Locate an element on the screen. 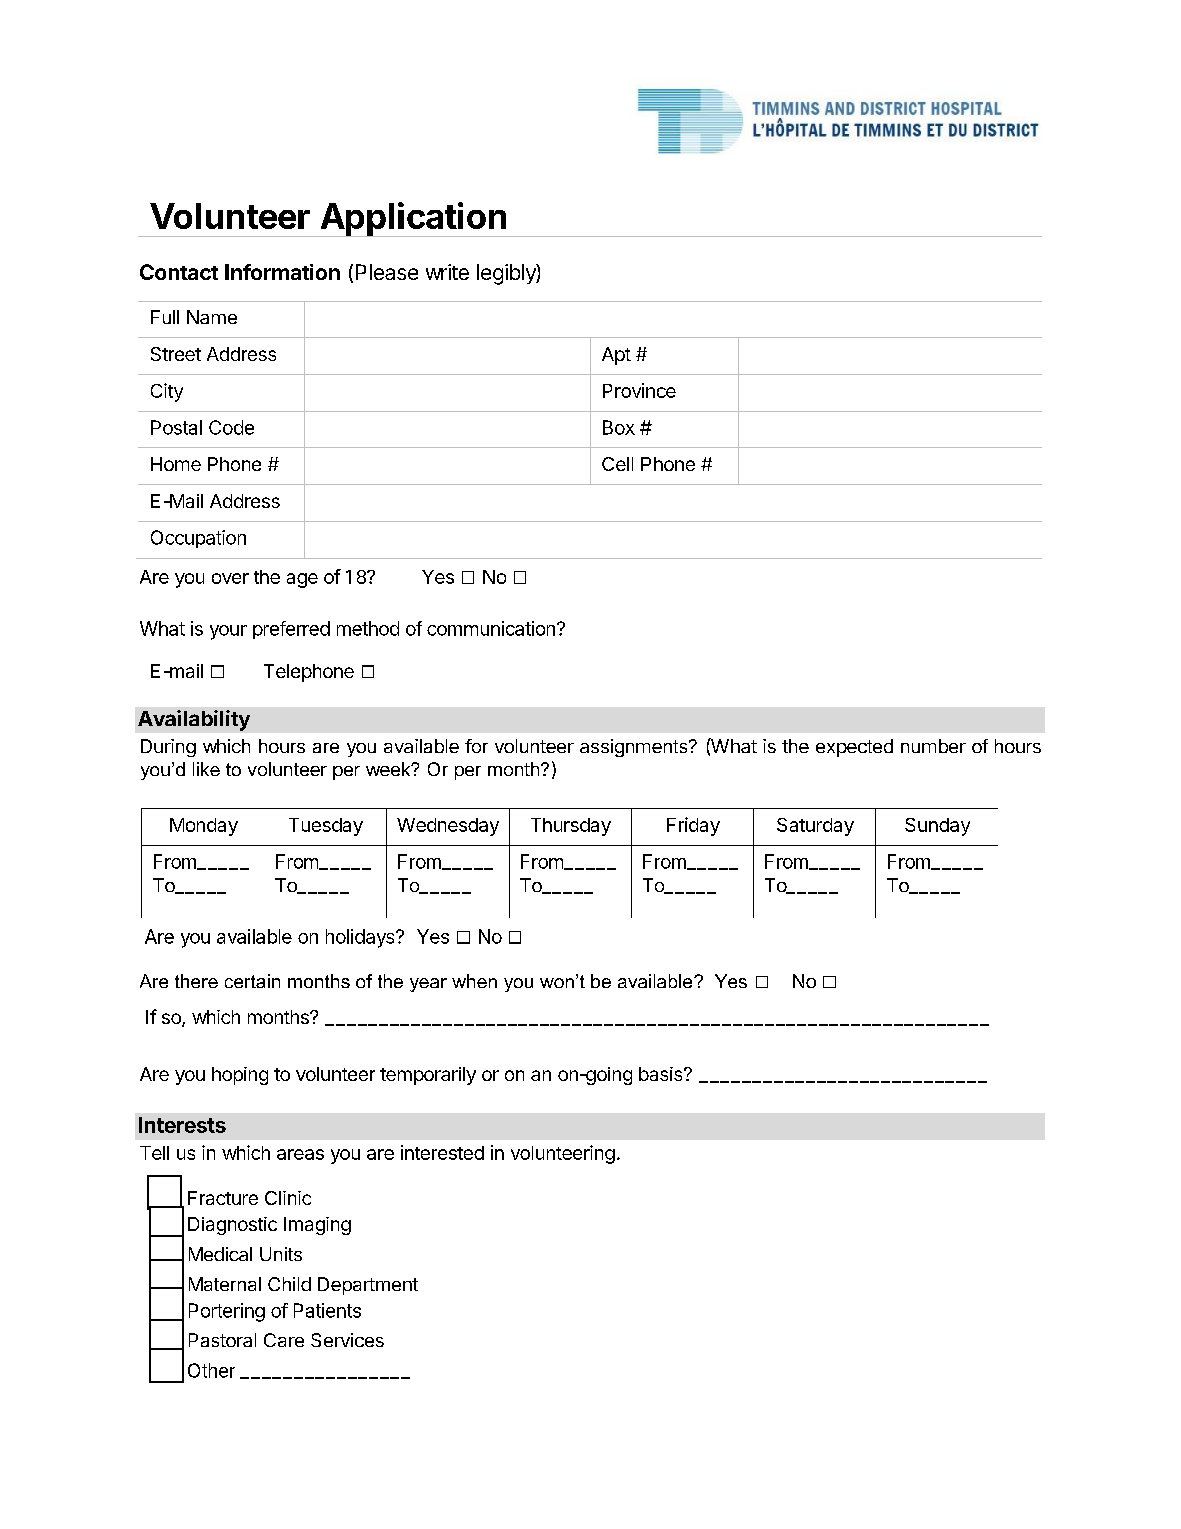 The image size is (1181, 1529). Information is located at coordinates (282, 272).
